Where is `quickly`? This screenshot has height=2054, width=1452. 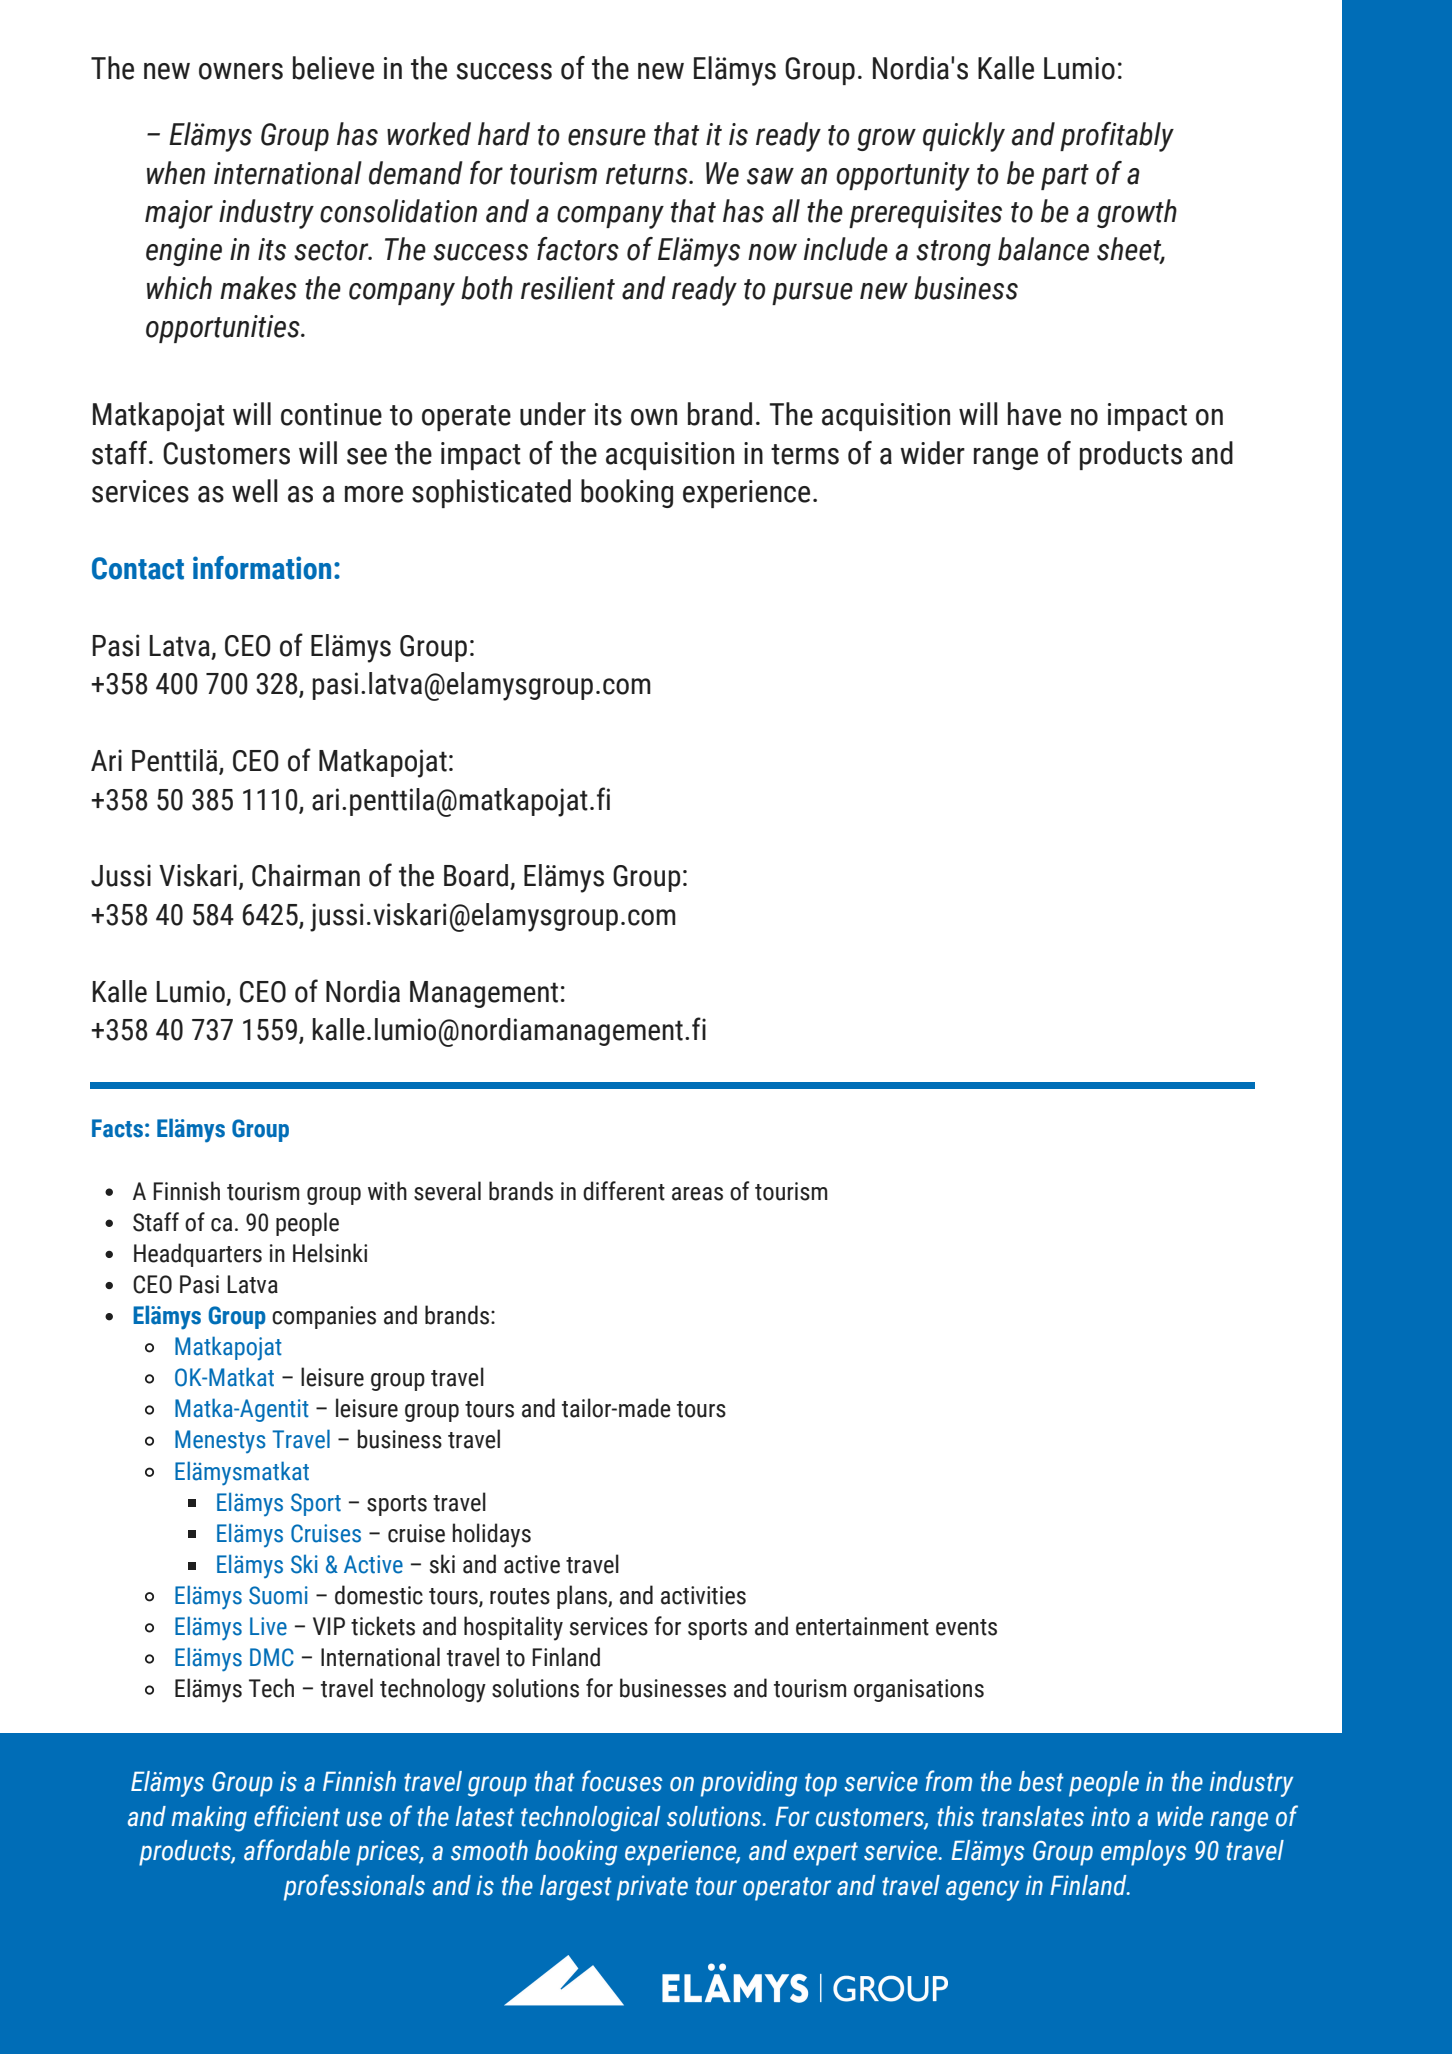 quickly is located at coordinates (964, 137).
